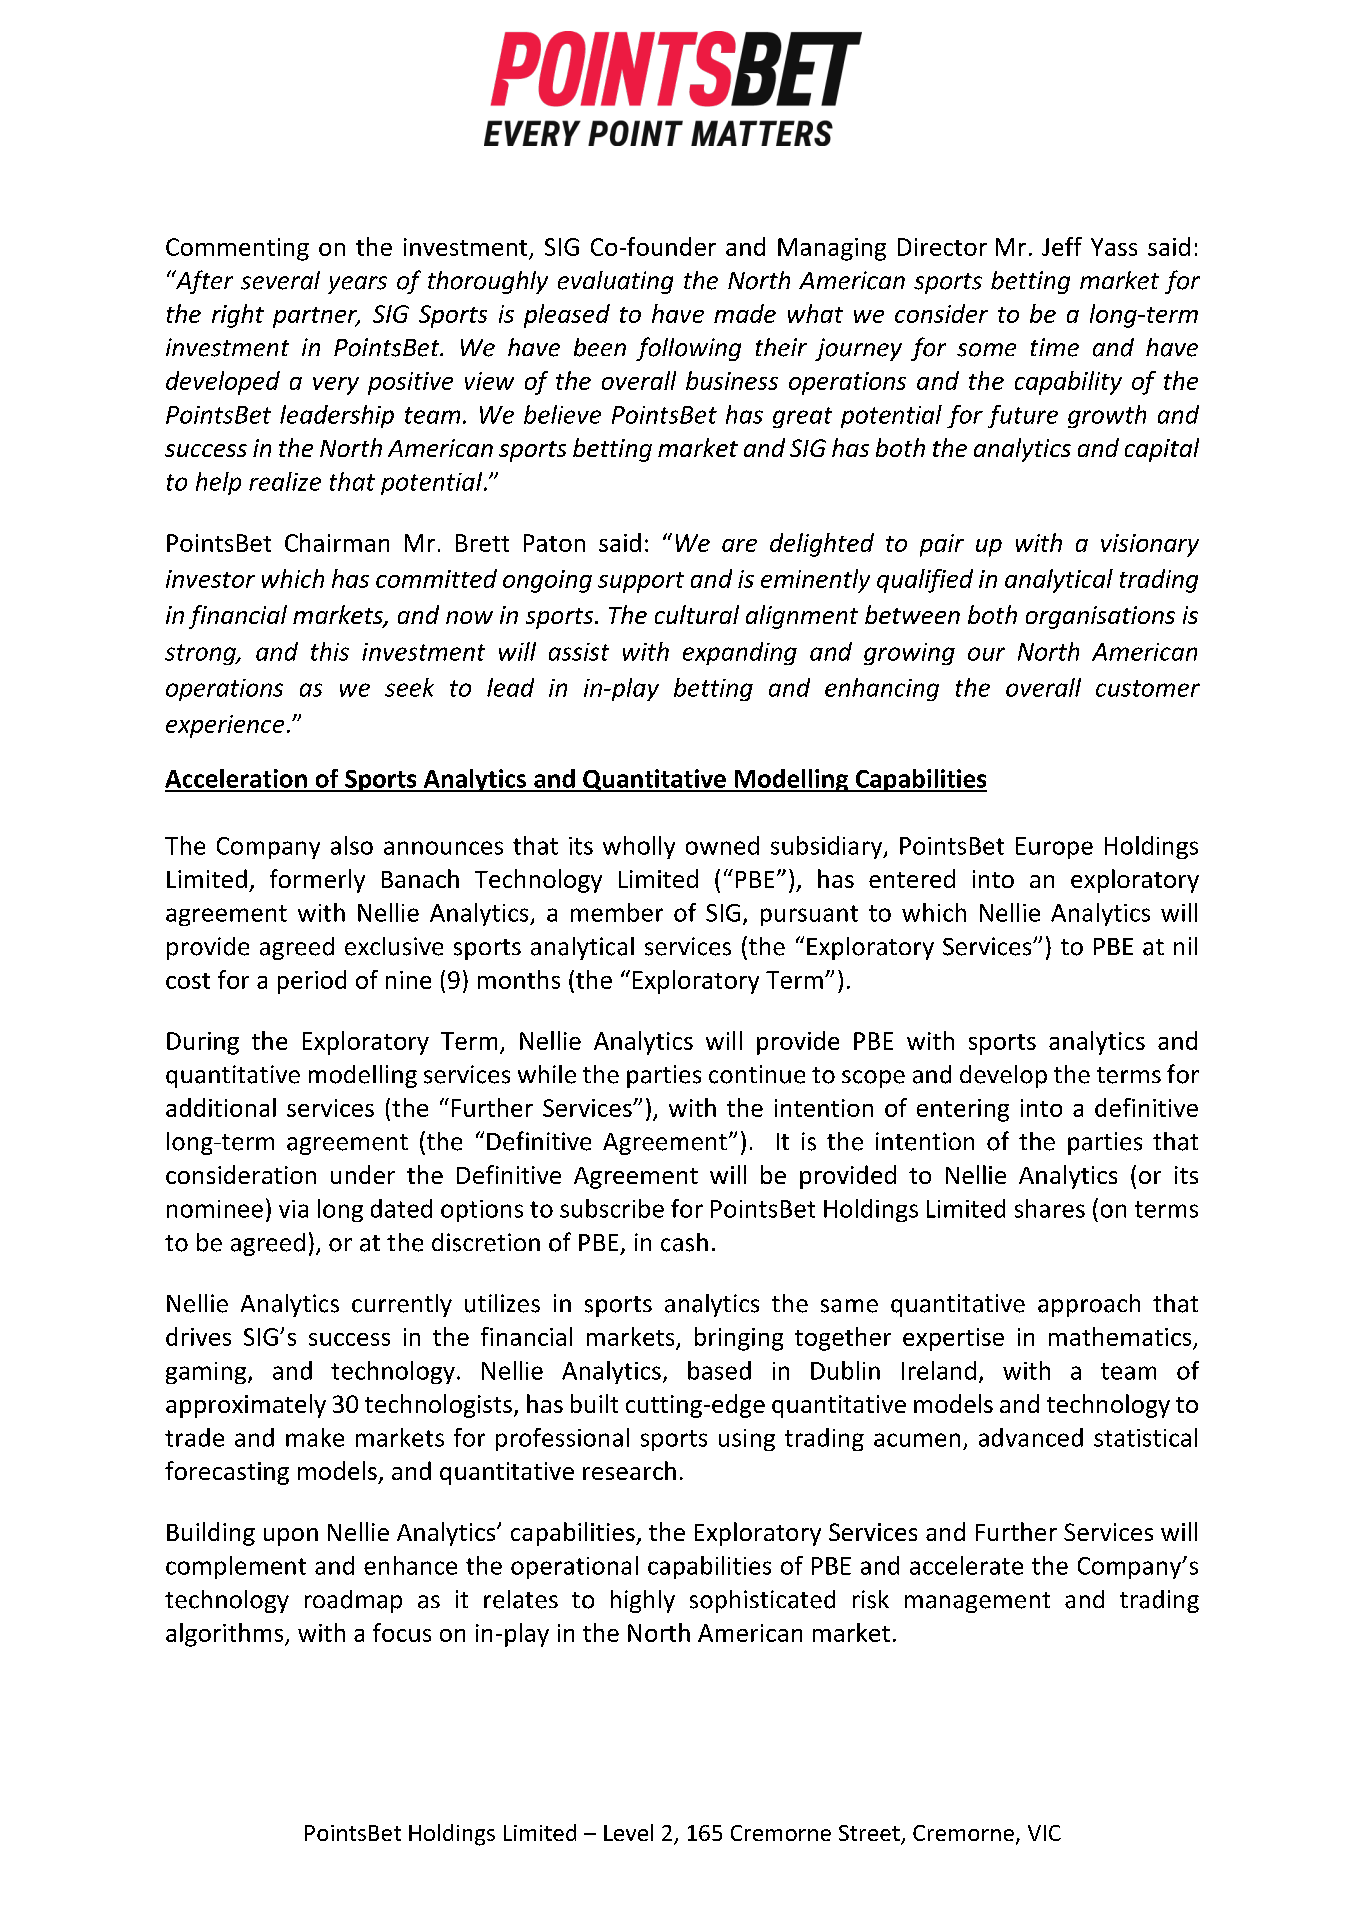 The height and width of the page is (1929, 1364). Describe the element at coordinates (1031, 1437) in the page. I see `advanced` at that location.
